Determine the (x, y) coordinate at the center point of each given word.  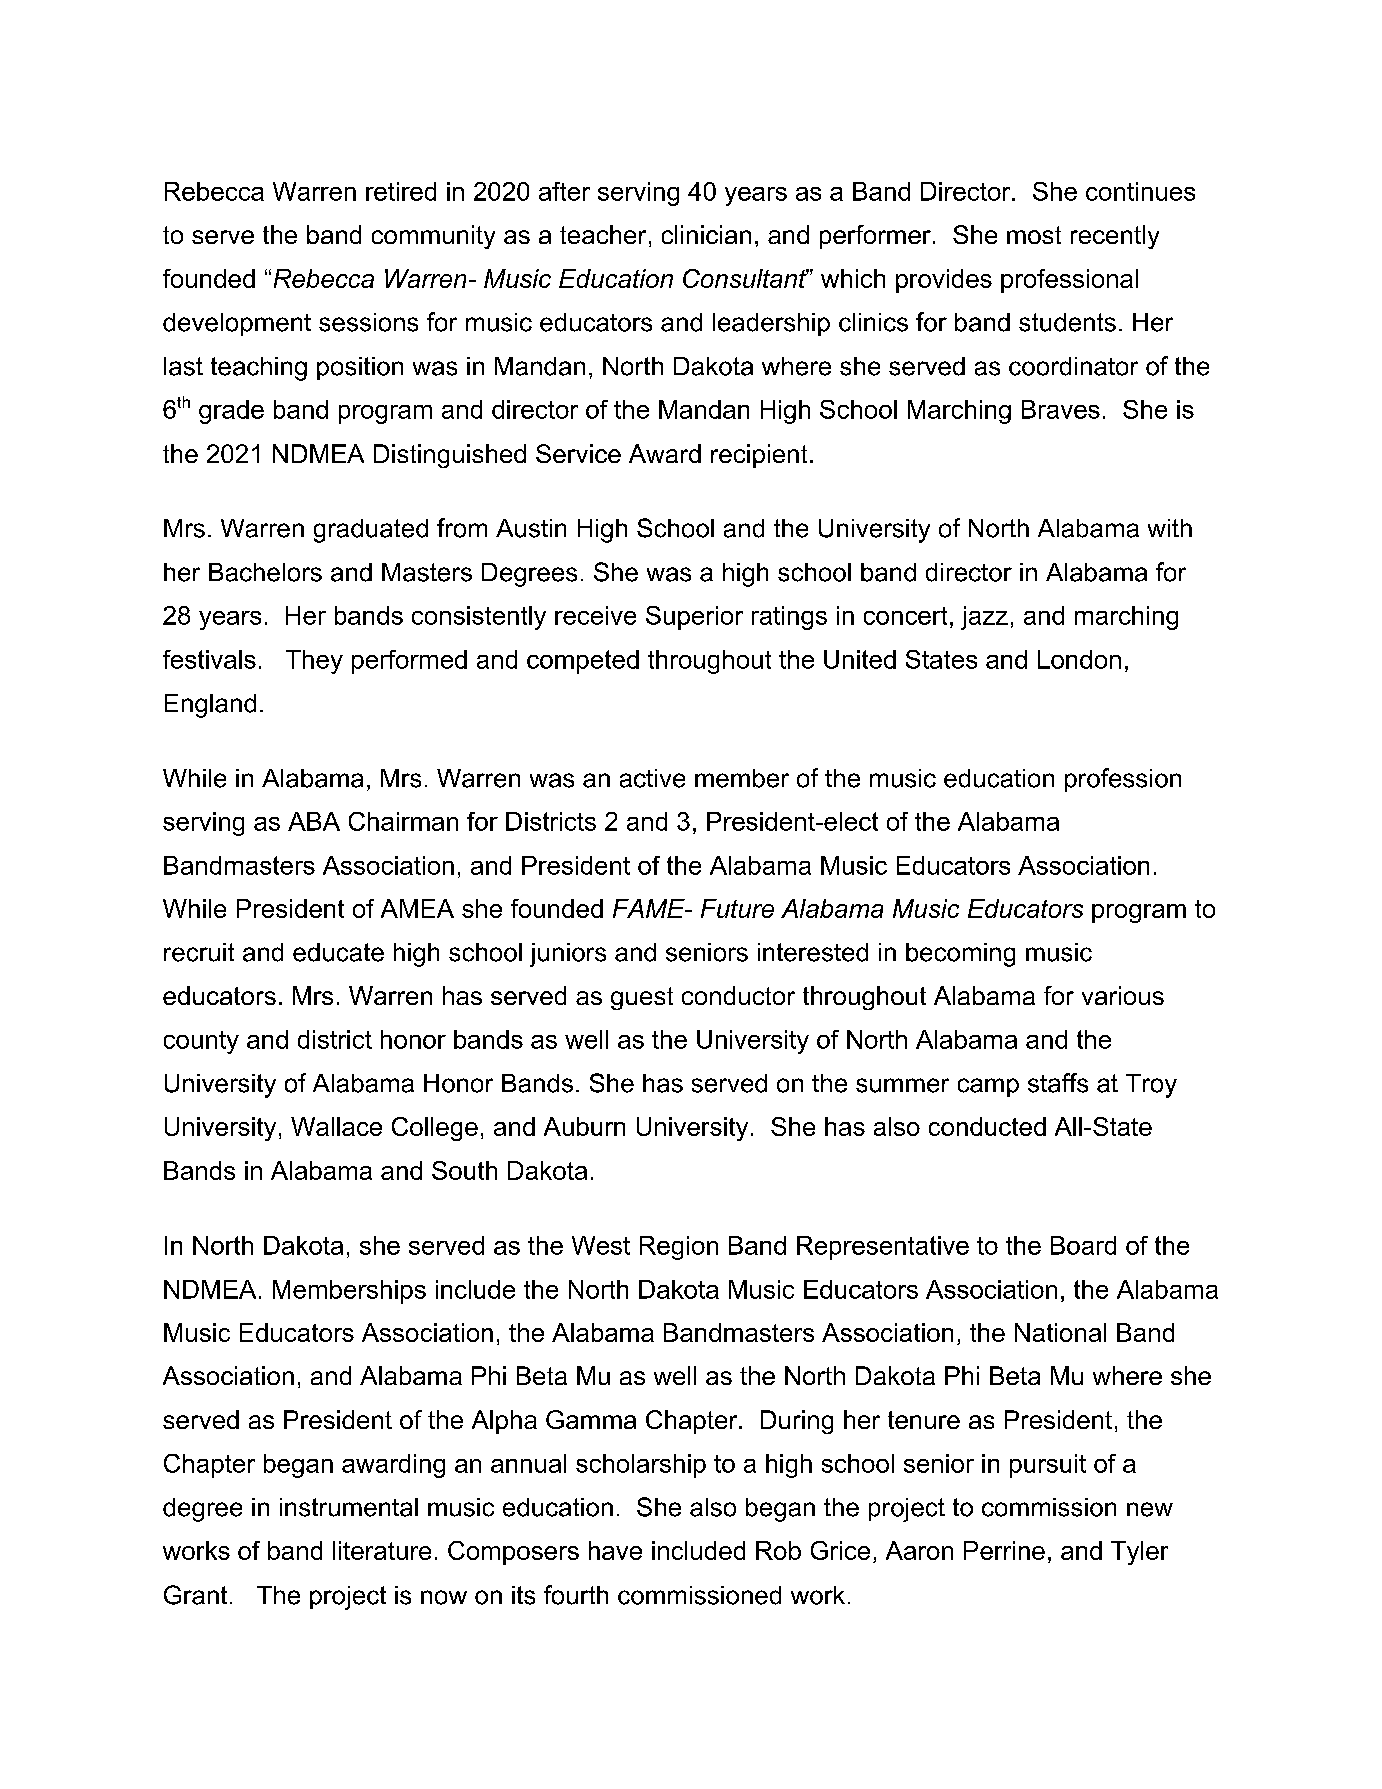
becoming (960, 955)
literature (382, 1550)
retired (401, 191)
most (1034, 235)
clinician (706, 234)
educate (338, 952)
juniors (568, 955)
